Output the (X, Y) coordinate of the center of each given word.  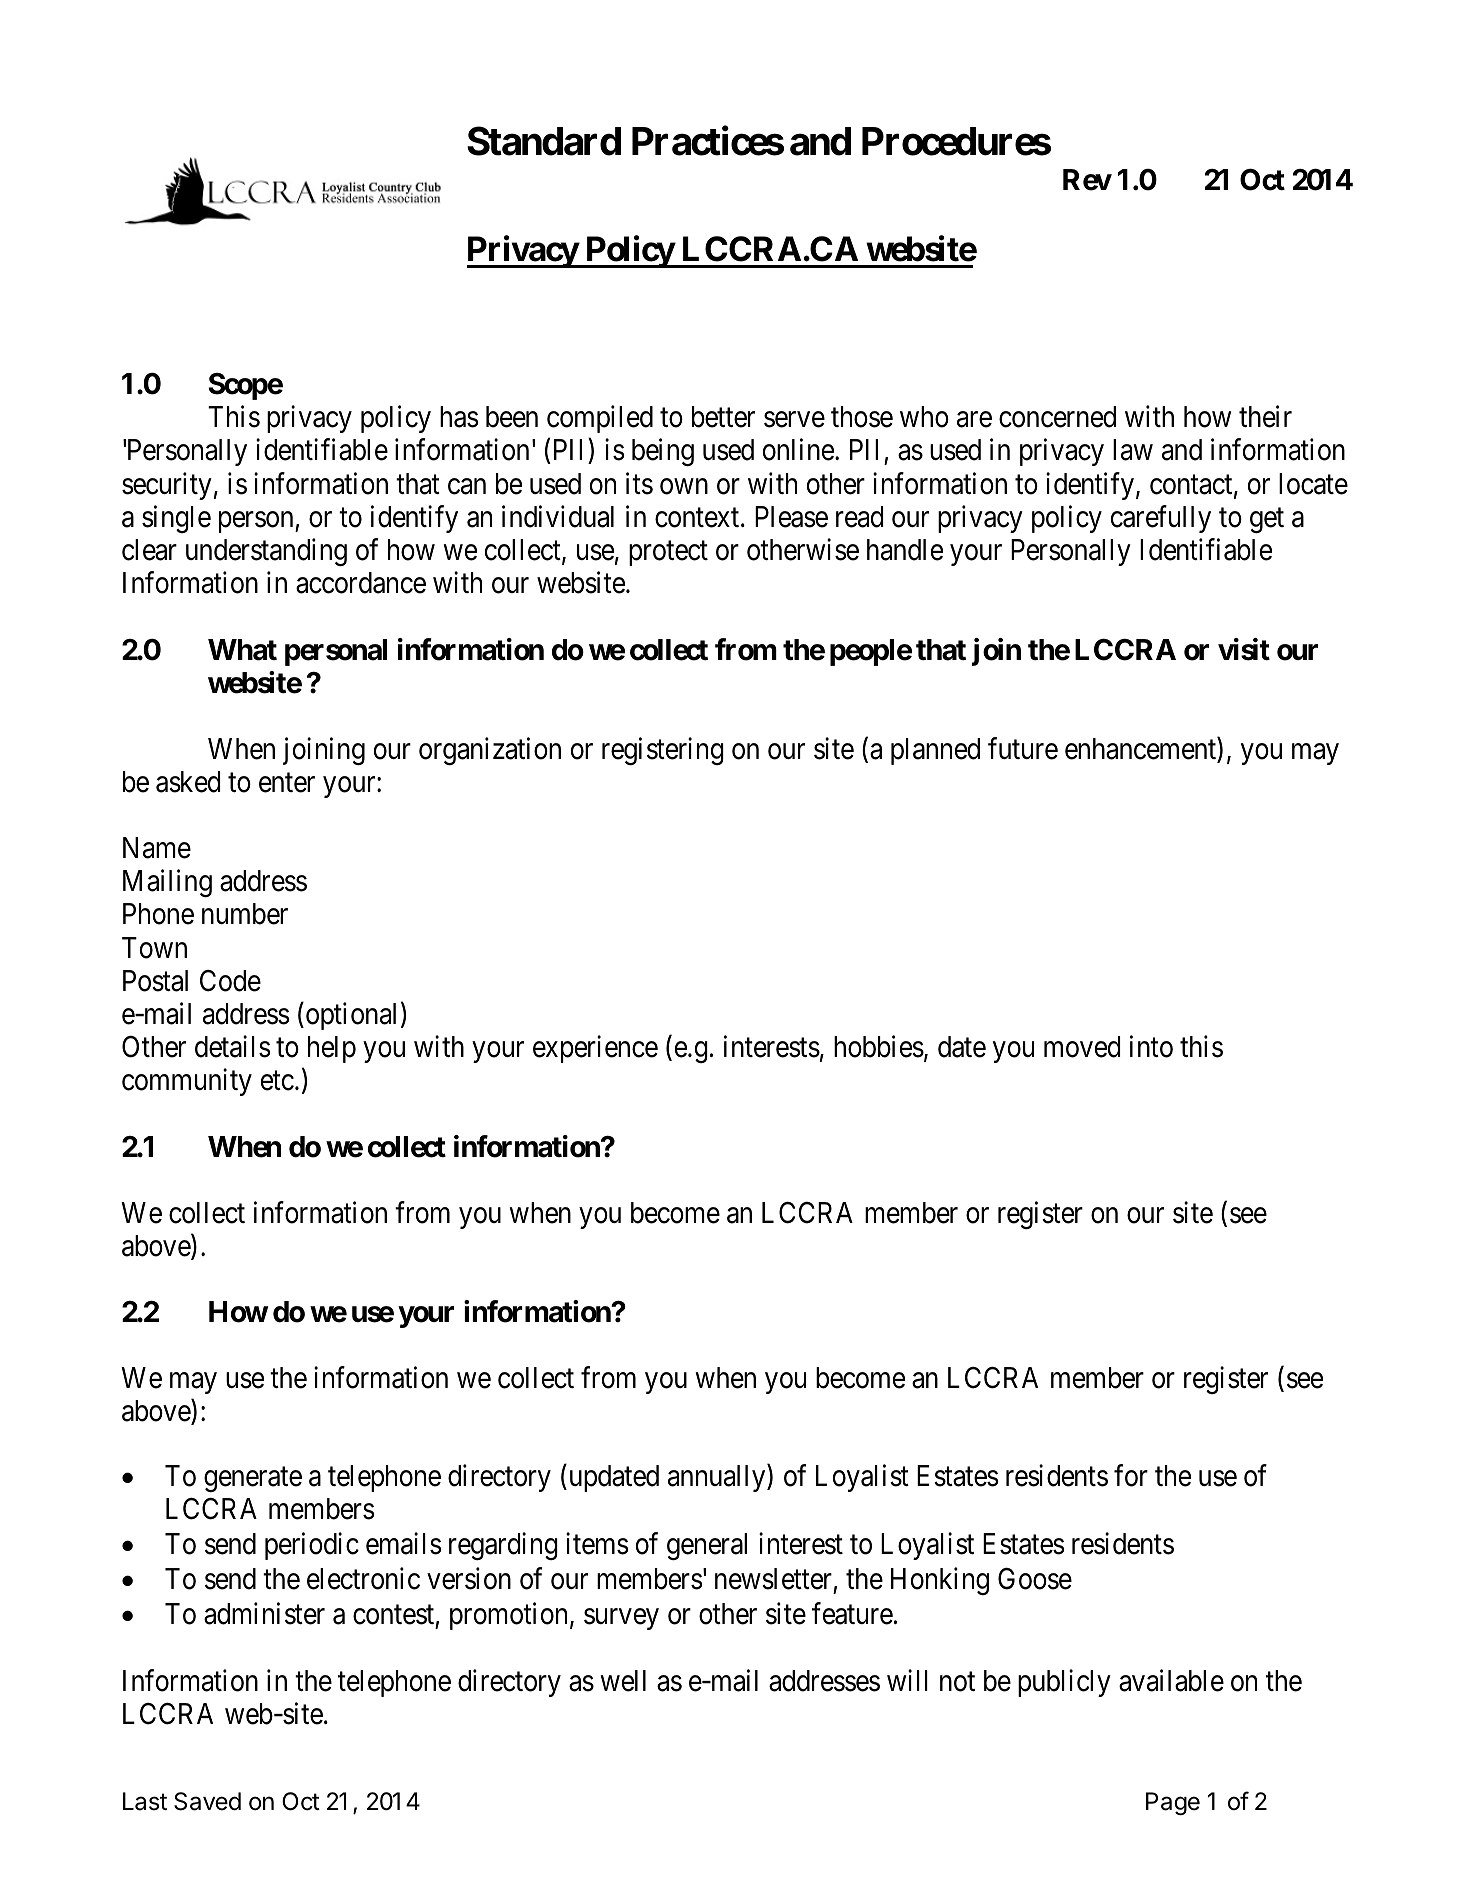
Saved (207, 1801)
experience (595, 1049)
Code (230, 981)
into (1151, 1046)
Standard (544, 141)
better (723, 417)
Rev (1087, 180)
